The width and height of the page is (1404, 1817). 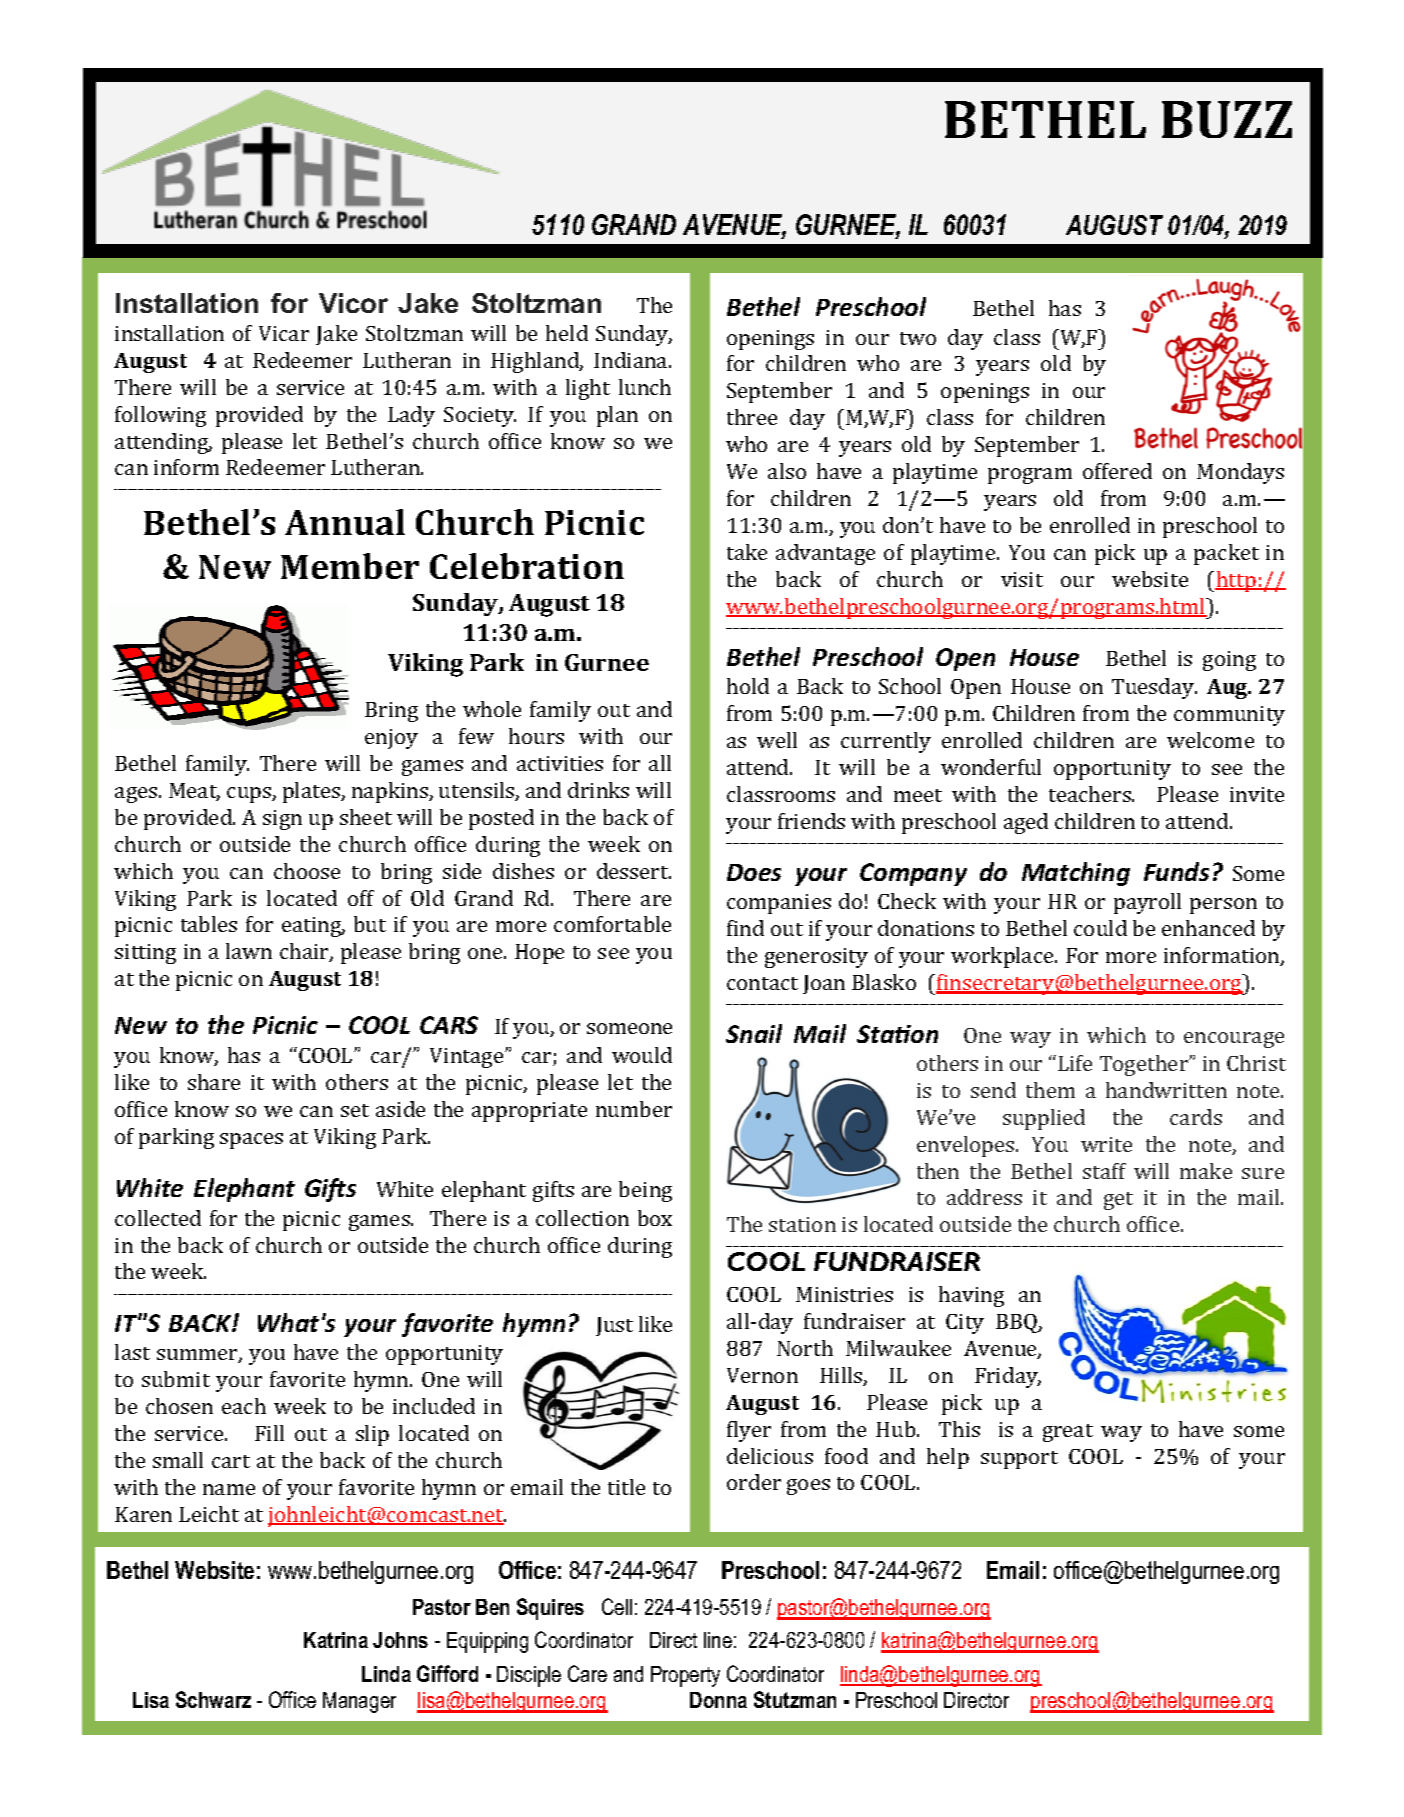 I want to click on Schwarz, so click(x=213, y=1699).
